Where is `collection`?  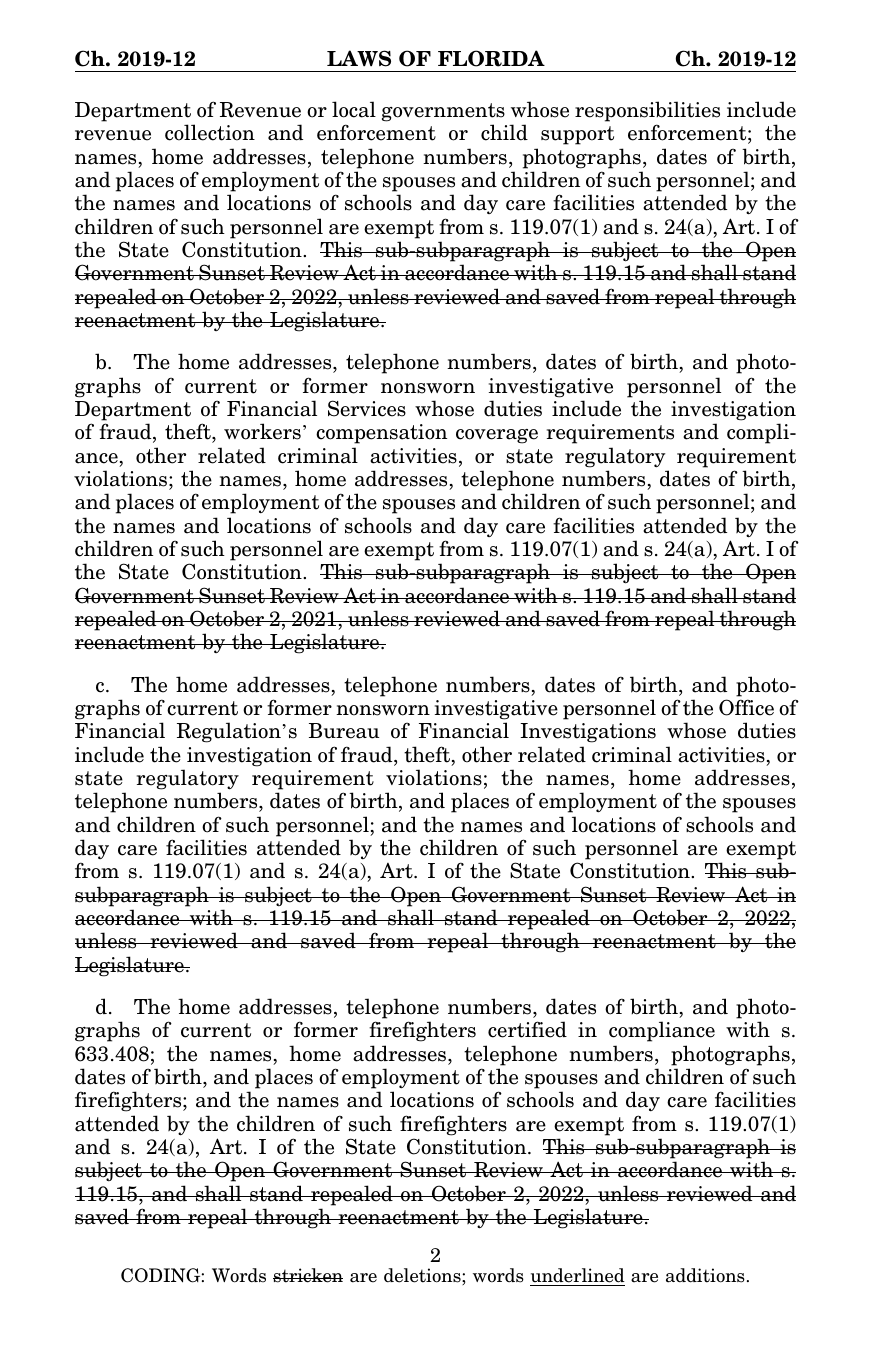 collection is located at coordinates (210, 132).
